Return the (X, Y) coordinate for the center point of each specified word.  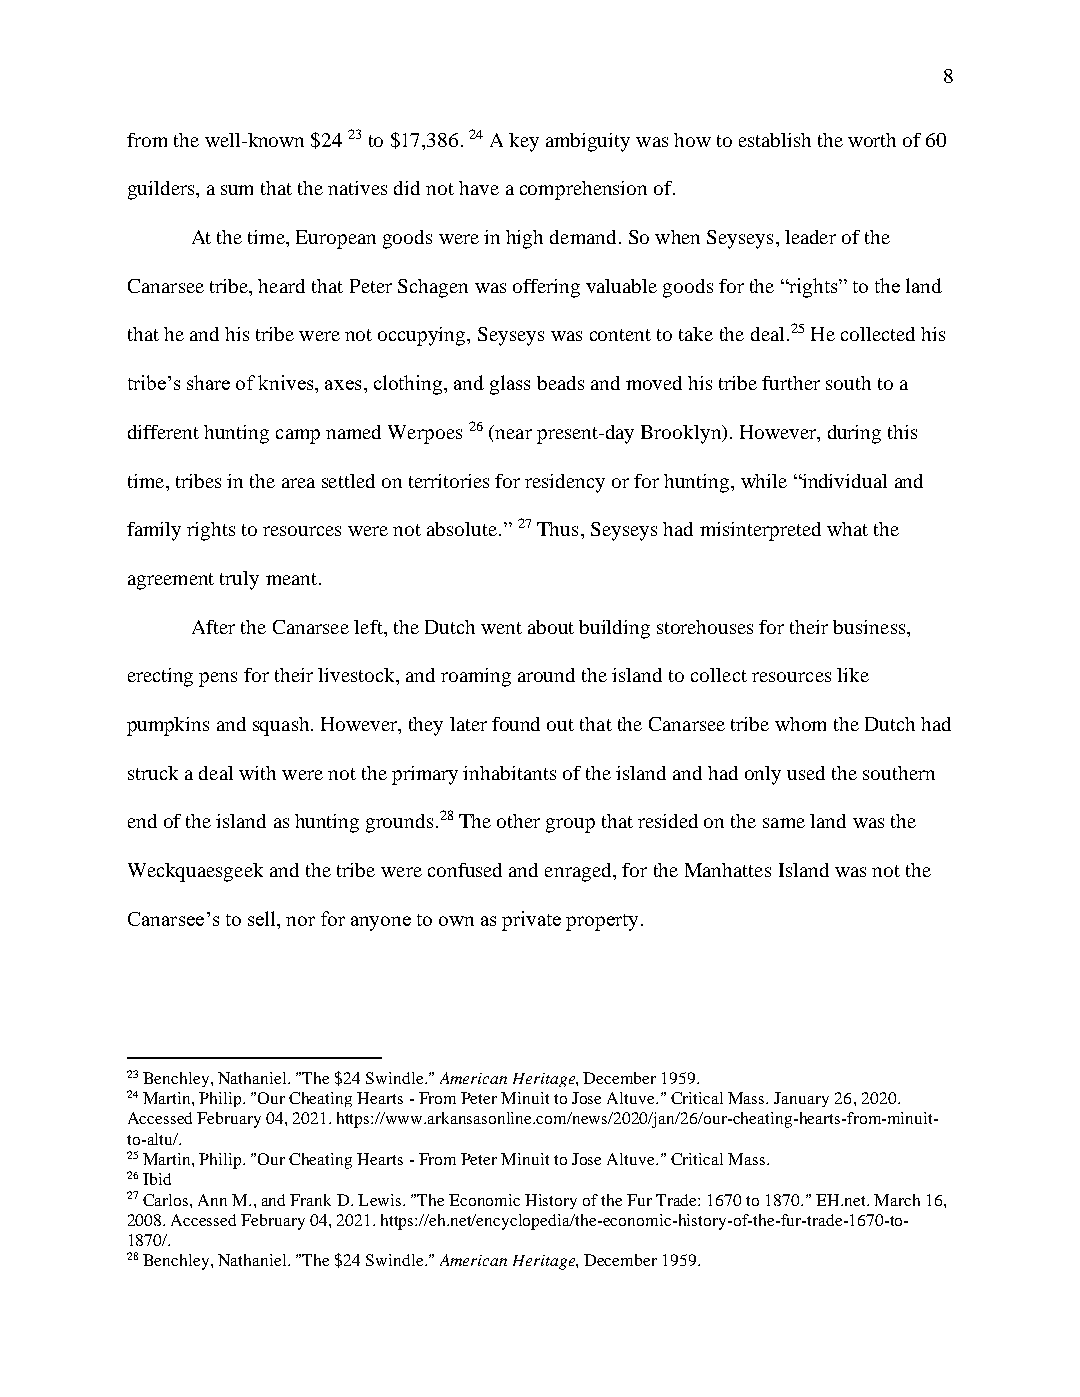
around (546, 675)
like (853, 675)
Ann (212, 1200)
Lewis (381, 1200)
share (208, 382)
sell (263, 918)
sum (237, 190)
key (524, 142)
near (513, 434)
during (854, 434)
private (531, 921)
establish (775, 140)
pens (218, 679)
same (784, 823)
